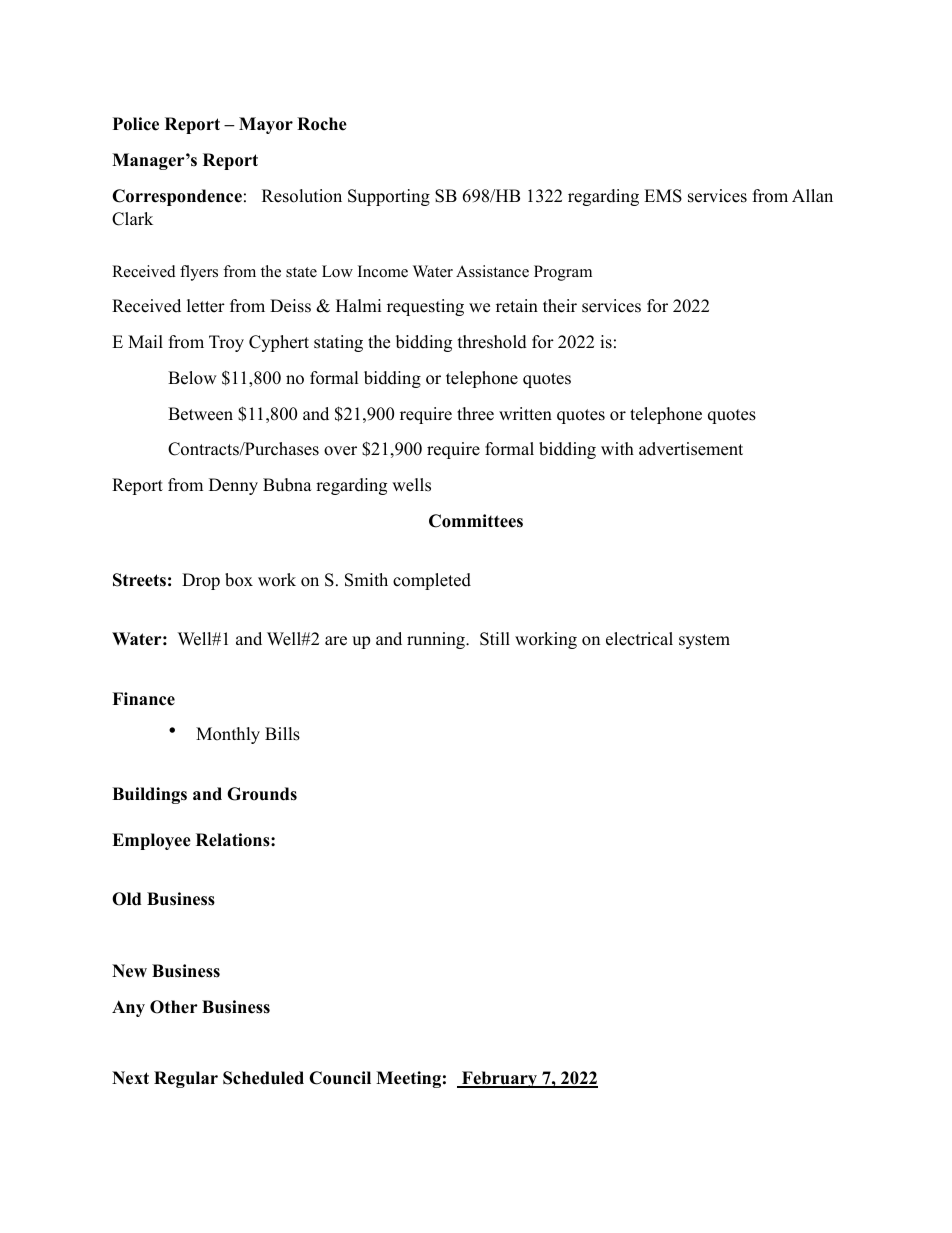 The height and width of the screenshot is (1233, 952). What do you see at coordinates (262, 794) in the screenshot?
I see `Grounds` at bounding box center [262, 794].
